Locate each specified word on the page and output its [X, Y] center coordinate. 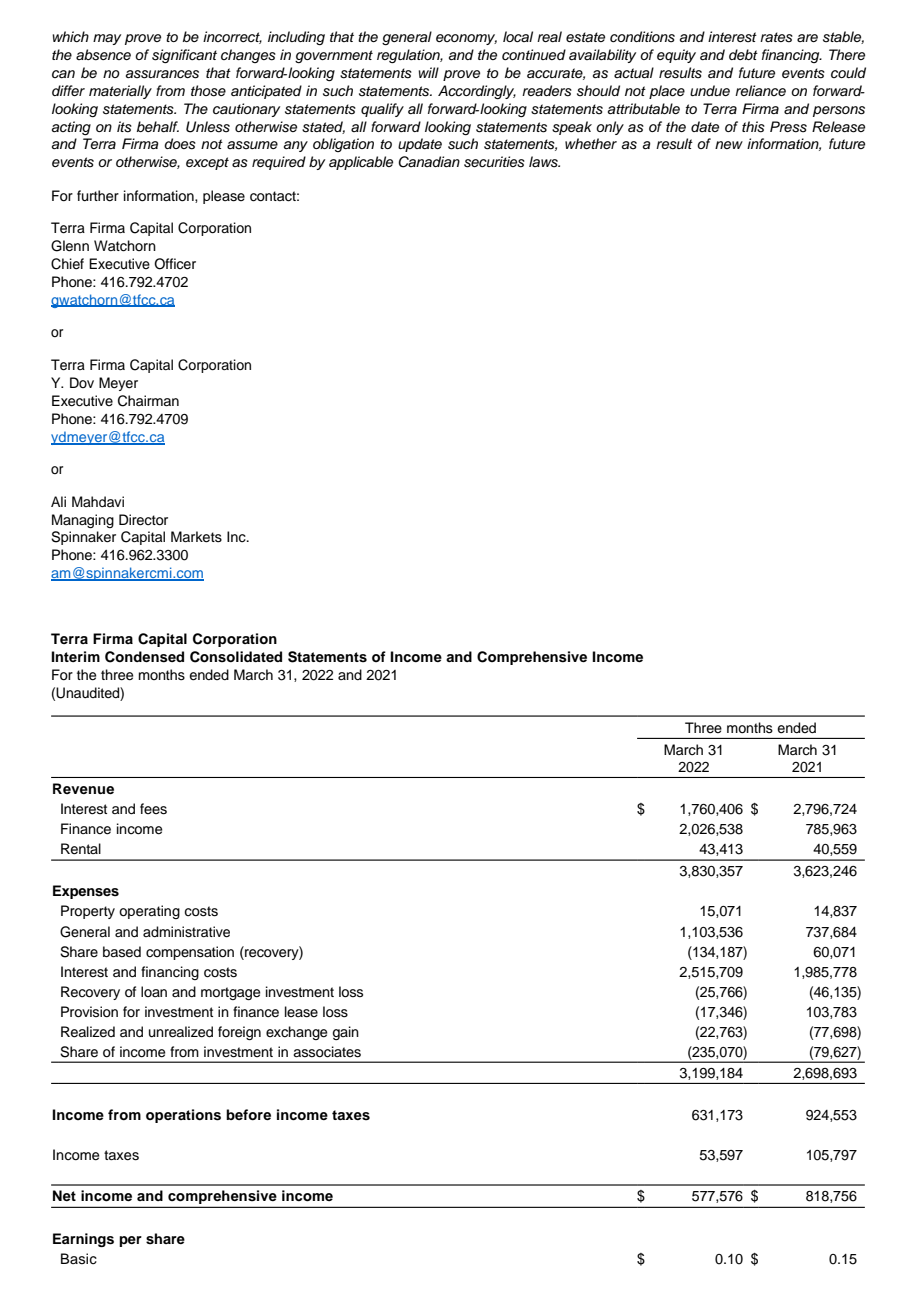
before [248, 1115]
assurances [162, 74]
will [428, 72]
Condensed [144, 657]
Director [143, 520]
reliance [760, 90]
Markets [196, 537]
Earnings [83, 1240]
